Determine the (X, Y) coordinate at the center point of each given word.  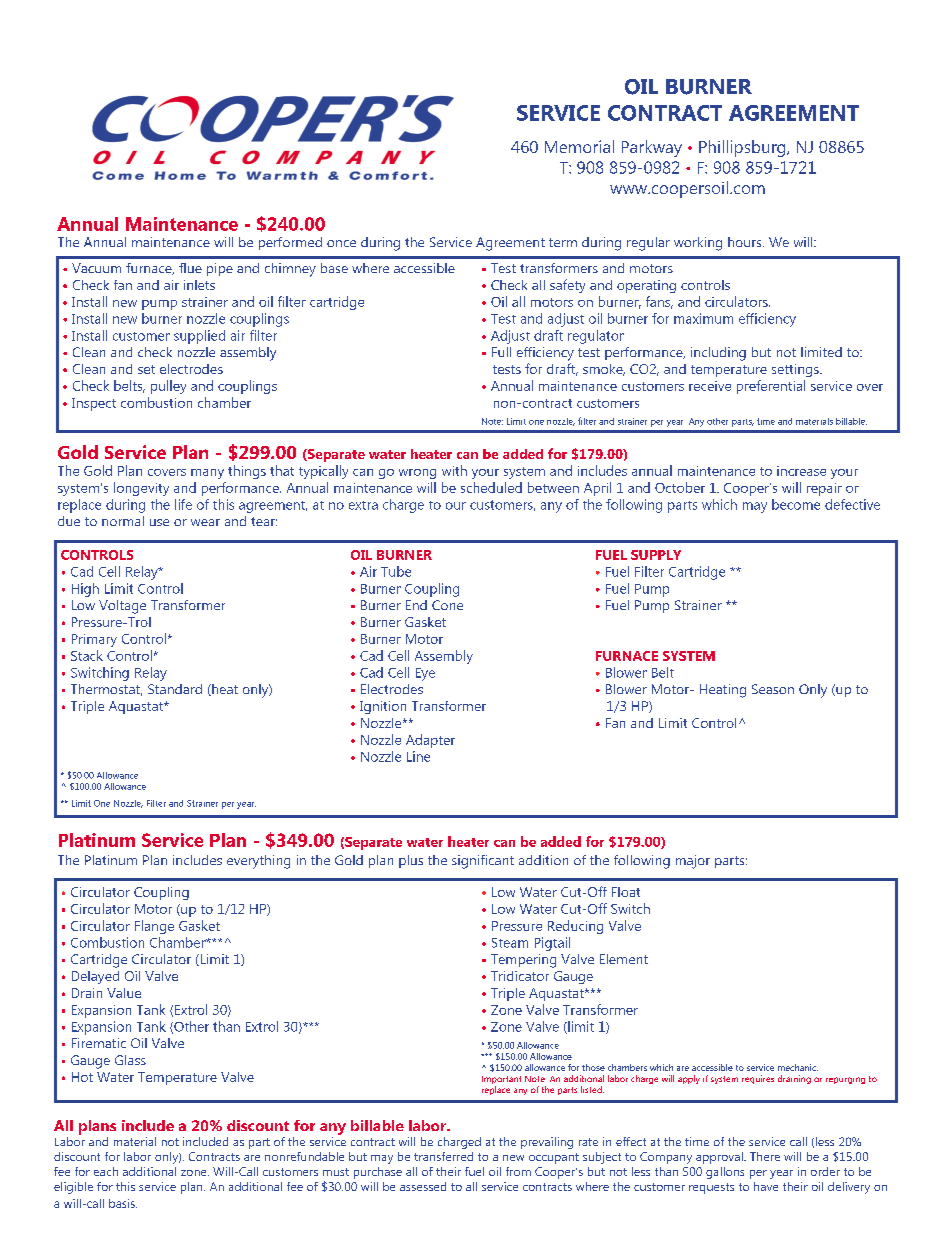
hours (746, 242)
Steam (510, 943)
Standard (175, 689)
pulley (168, 387)
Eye (425, 674)
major (693, 862)
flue (190, 268)
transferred (443, 1156)
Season (773, 689)
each (106, 1171)
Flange (154, 927)
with (454, 470)
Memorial (579, 146)
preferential (771, 387)
